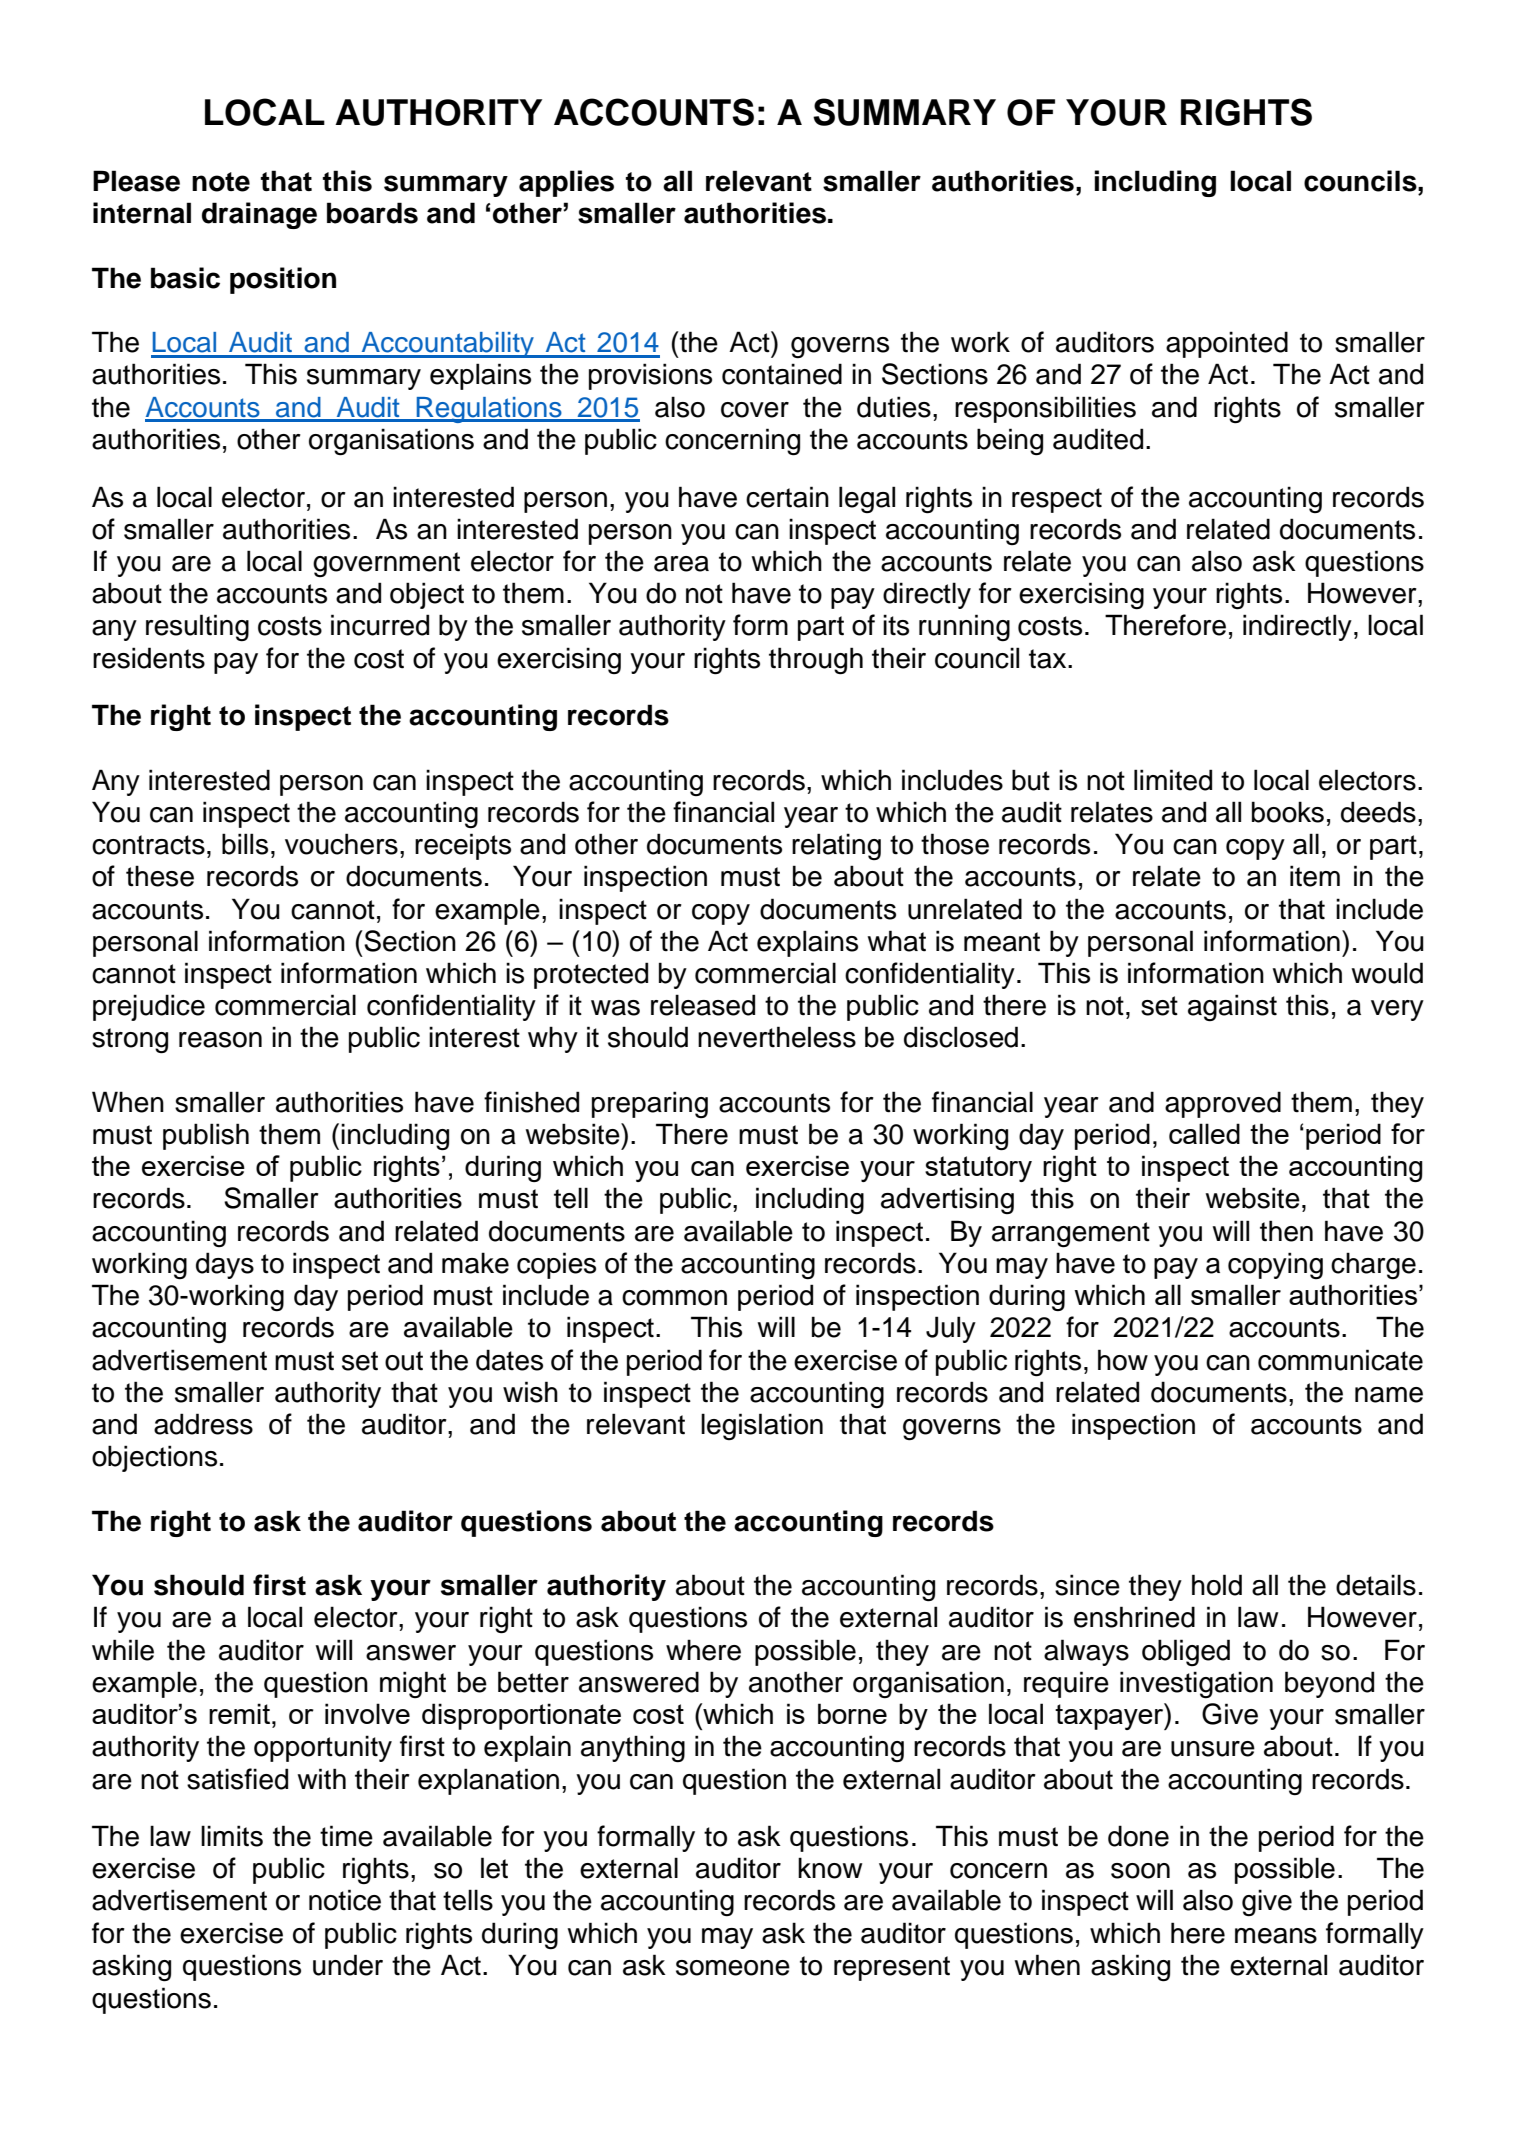 The height and width of the page is (2144, 1516). I want to click on bills, so click(245, 844).
